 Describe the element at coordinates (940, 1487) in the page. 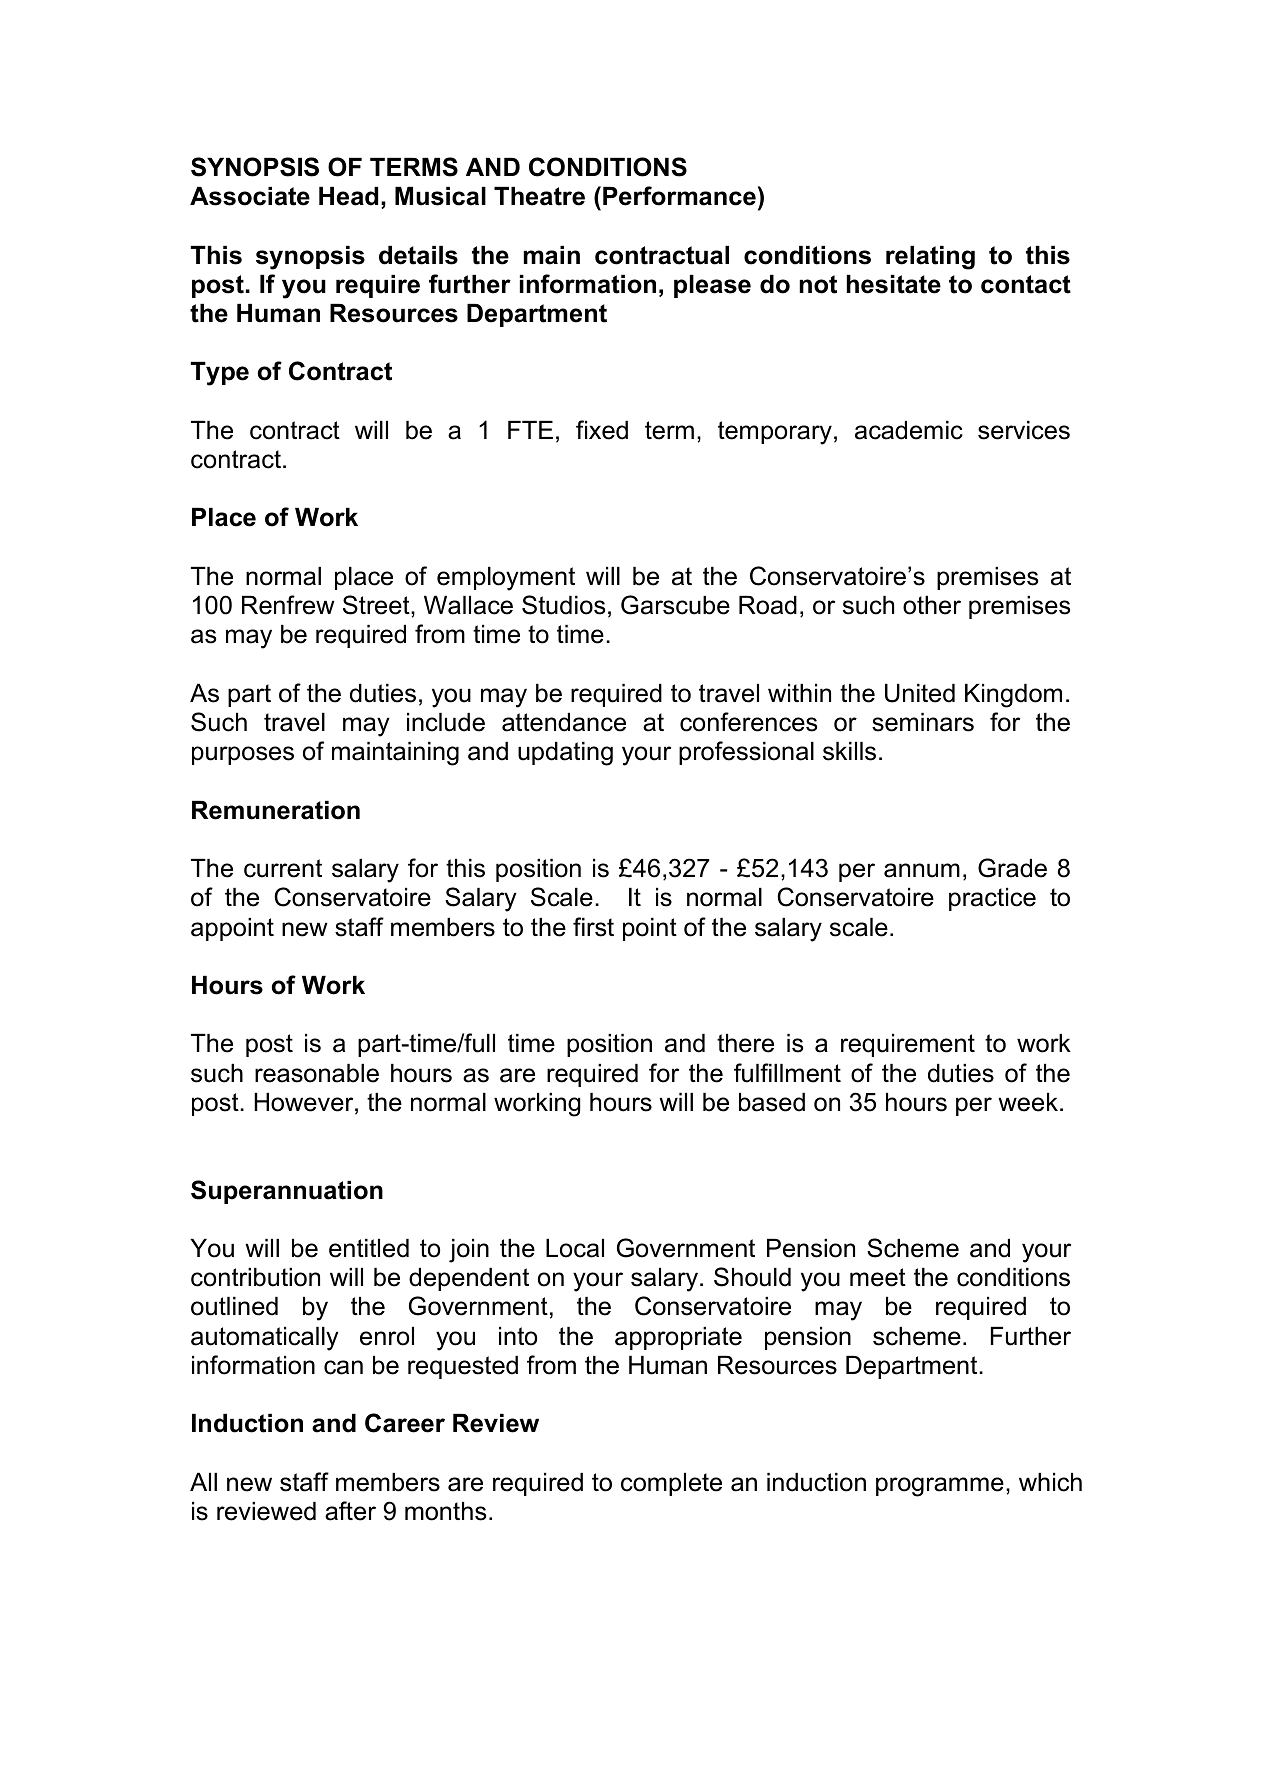

I see `programme` at that location.
